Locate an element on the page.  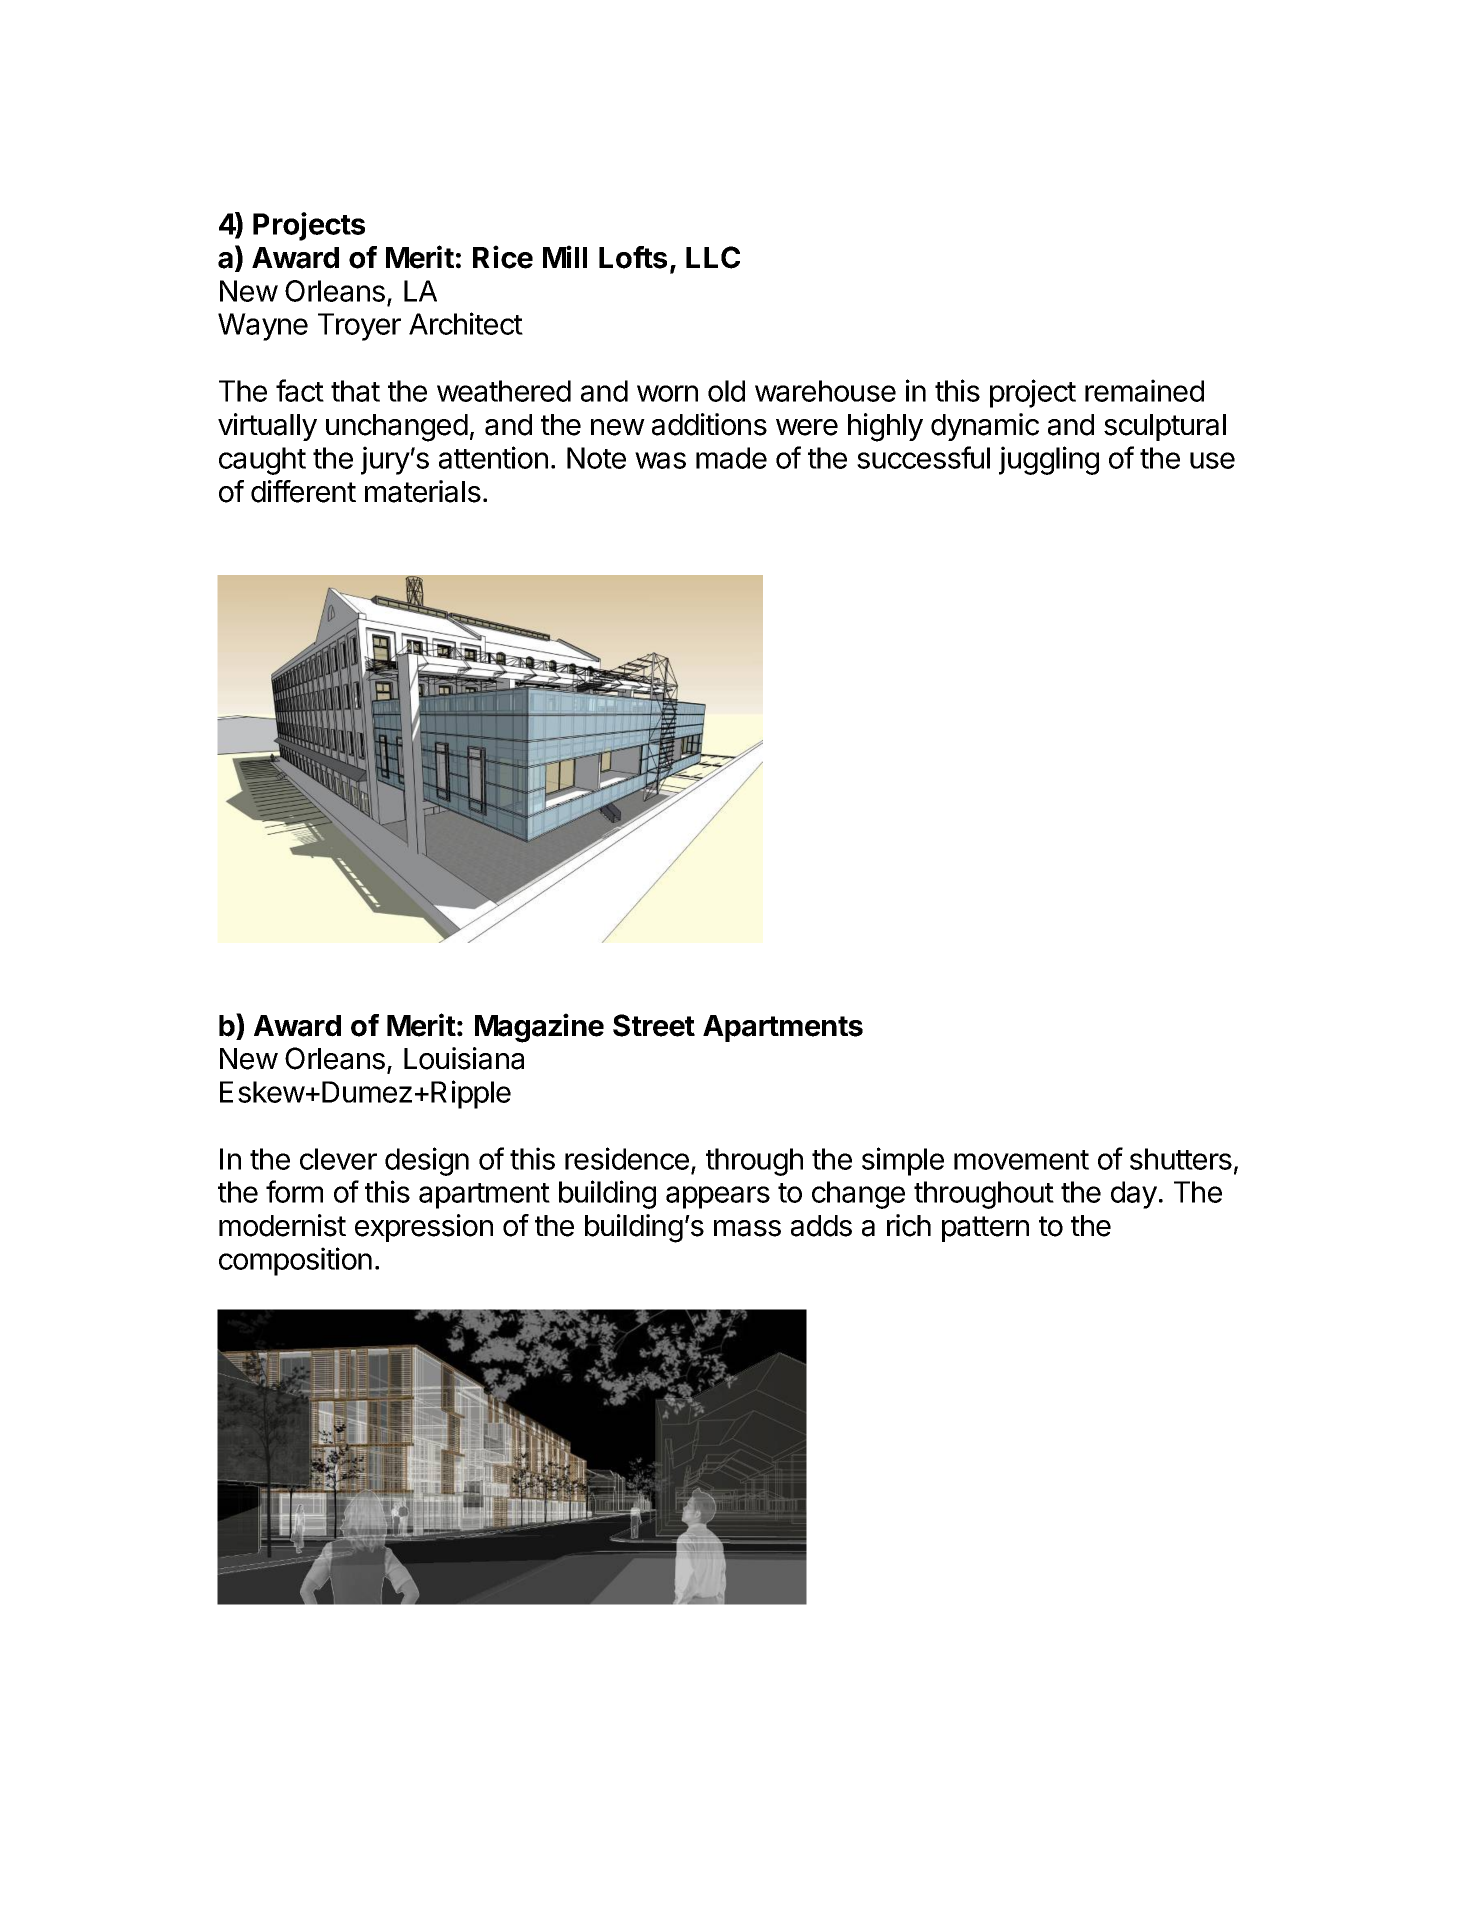
Magazine is located at coordinates (539, 1028).
